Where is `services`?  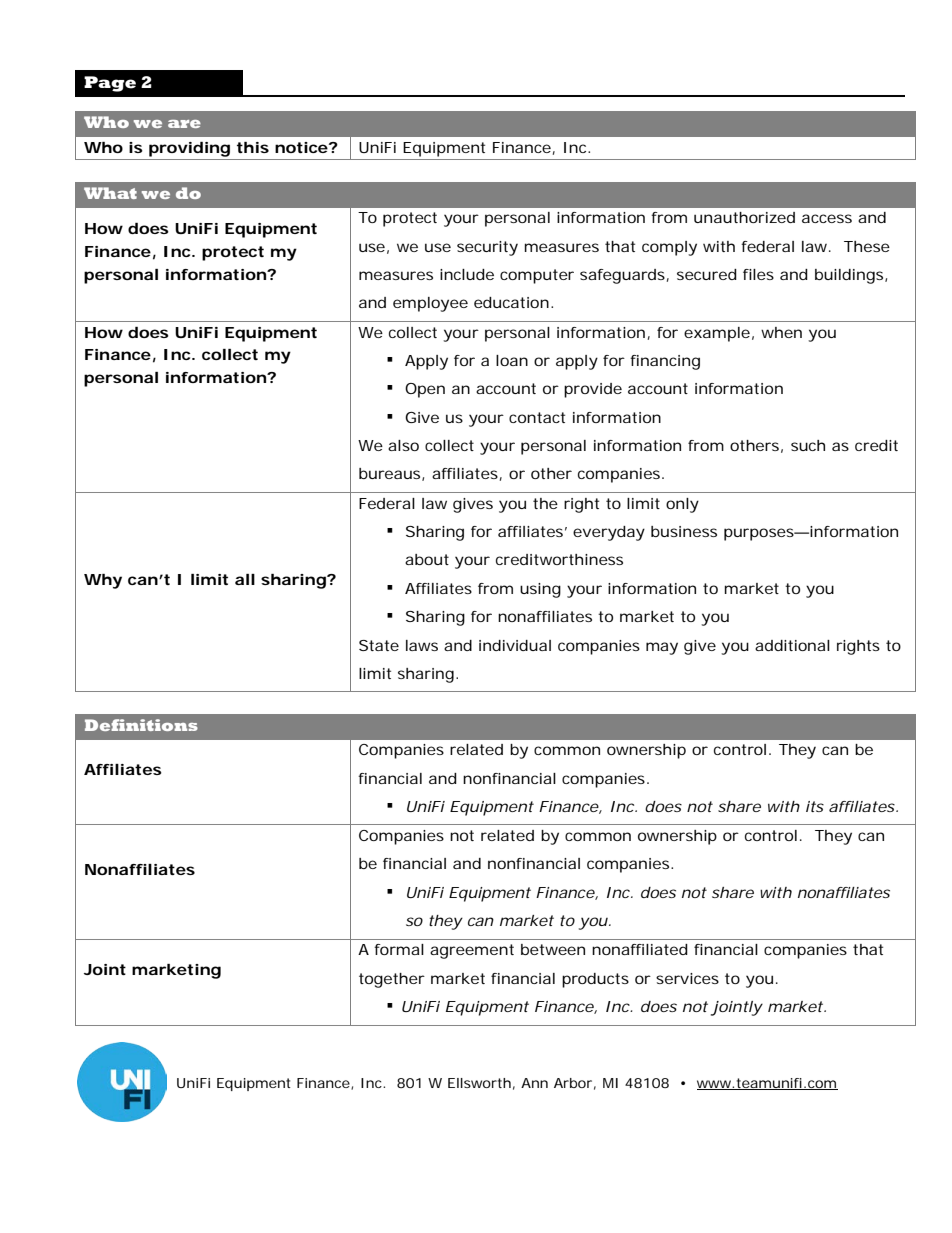
services is located at coordinates (687, 978).
